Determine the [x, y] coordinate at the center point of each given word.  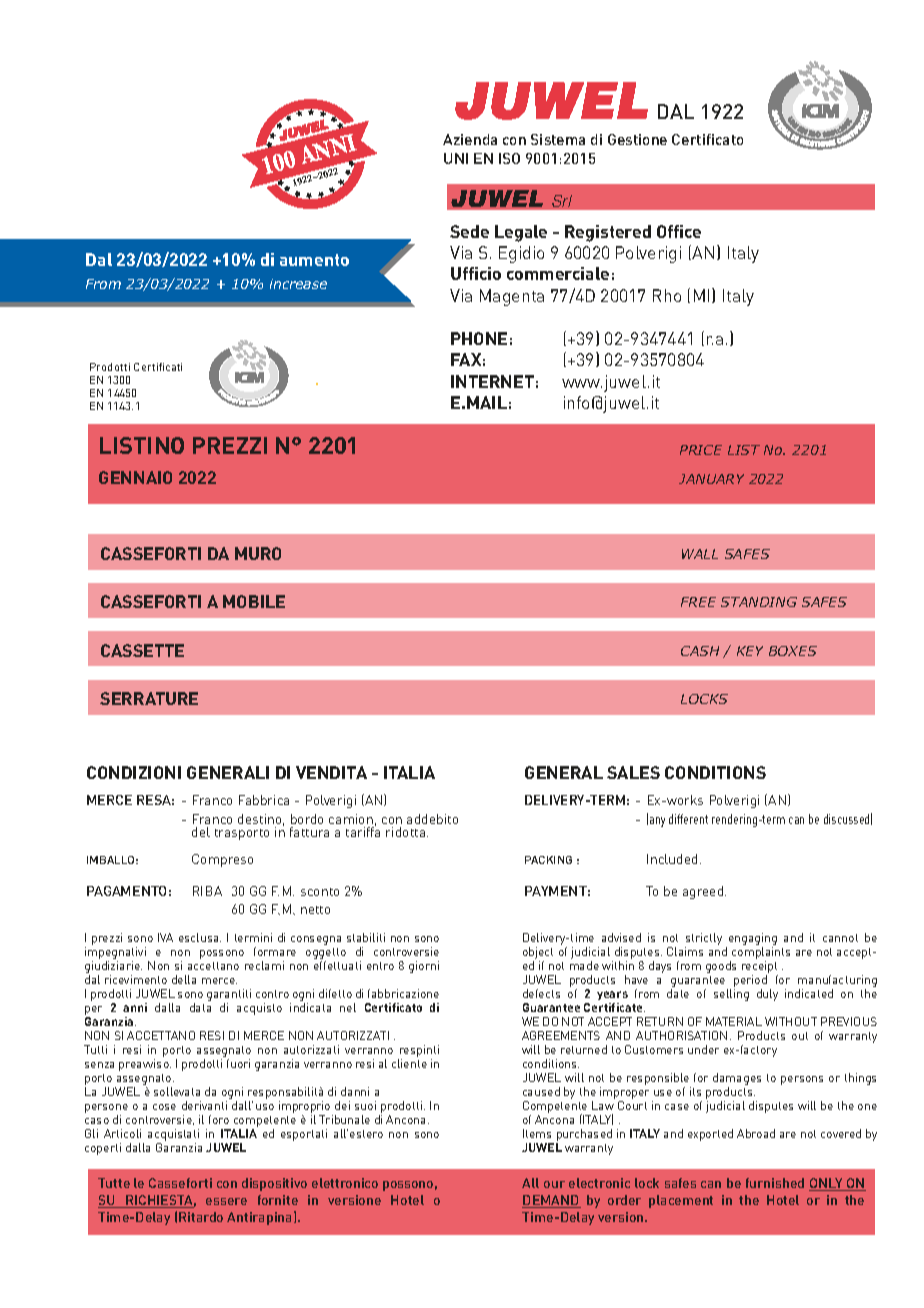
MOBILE [254, 601]
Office [679, 231]
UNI [456, 158]
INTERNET [492, 381]
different [688, 819]
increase [298, 284]
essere [226, 1201]
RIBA [207, 891]
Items [537, 1133]
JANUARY [711, 479]
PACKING [548, 860]
